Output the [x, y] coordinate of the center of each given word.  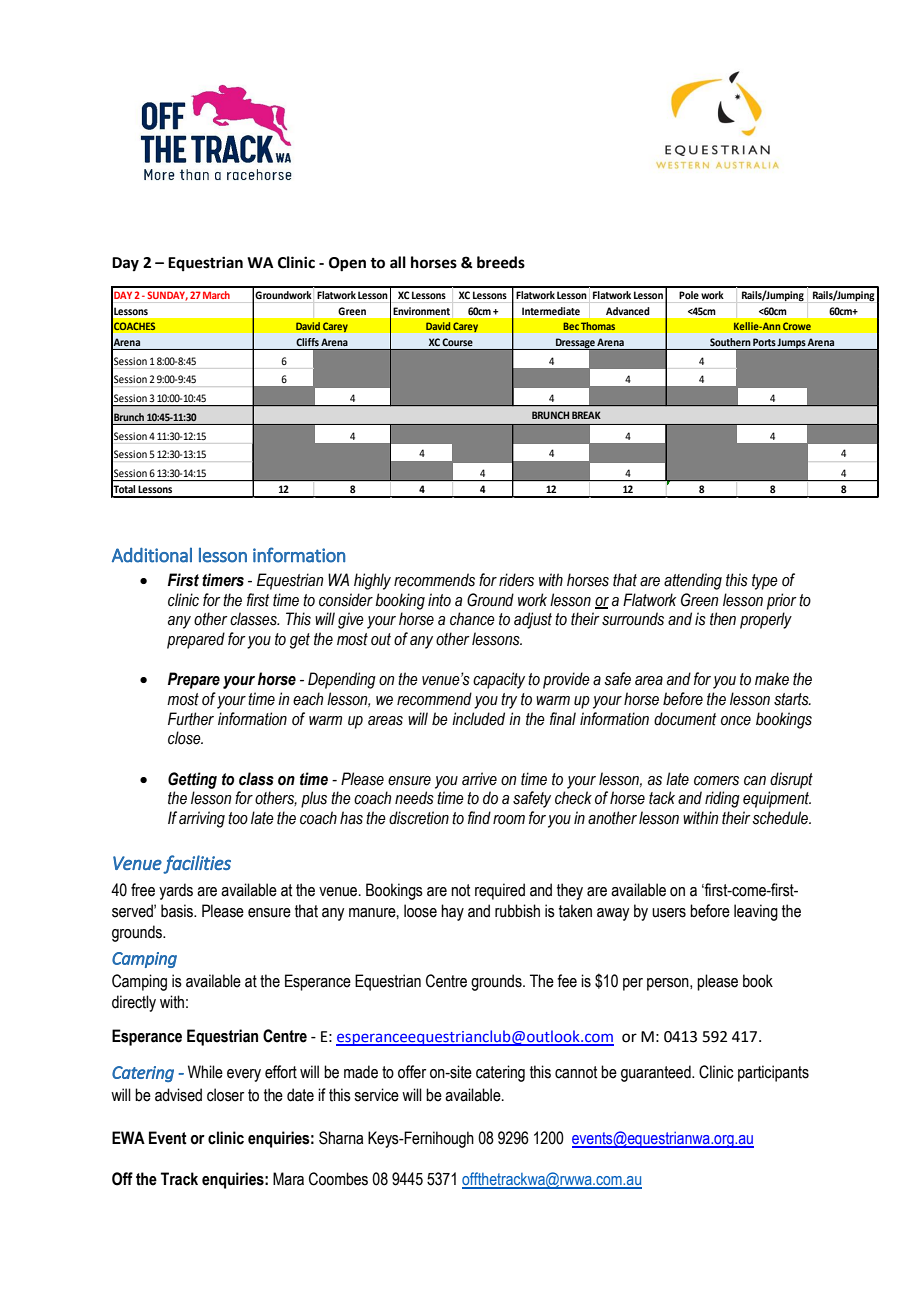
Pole [689, 295]
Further [191, 719]
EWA [128, 1137]
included [478, 719]
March [216, 295]
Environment [422, 311]
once [736, 721]
